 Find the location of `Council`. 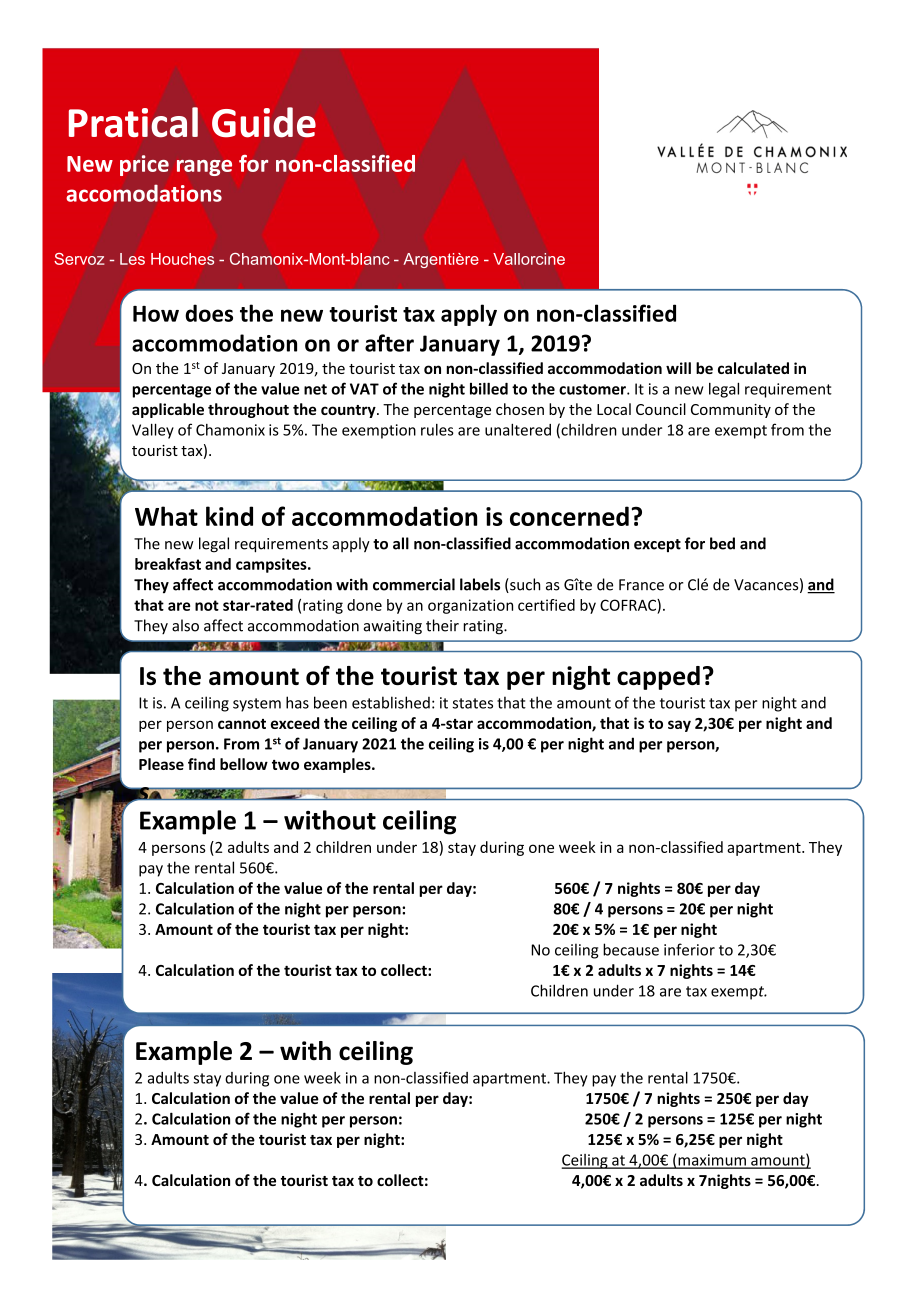

Council is located at coordinates (661, 409).
